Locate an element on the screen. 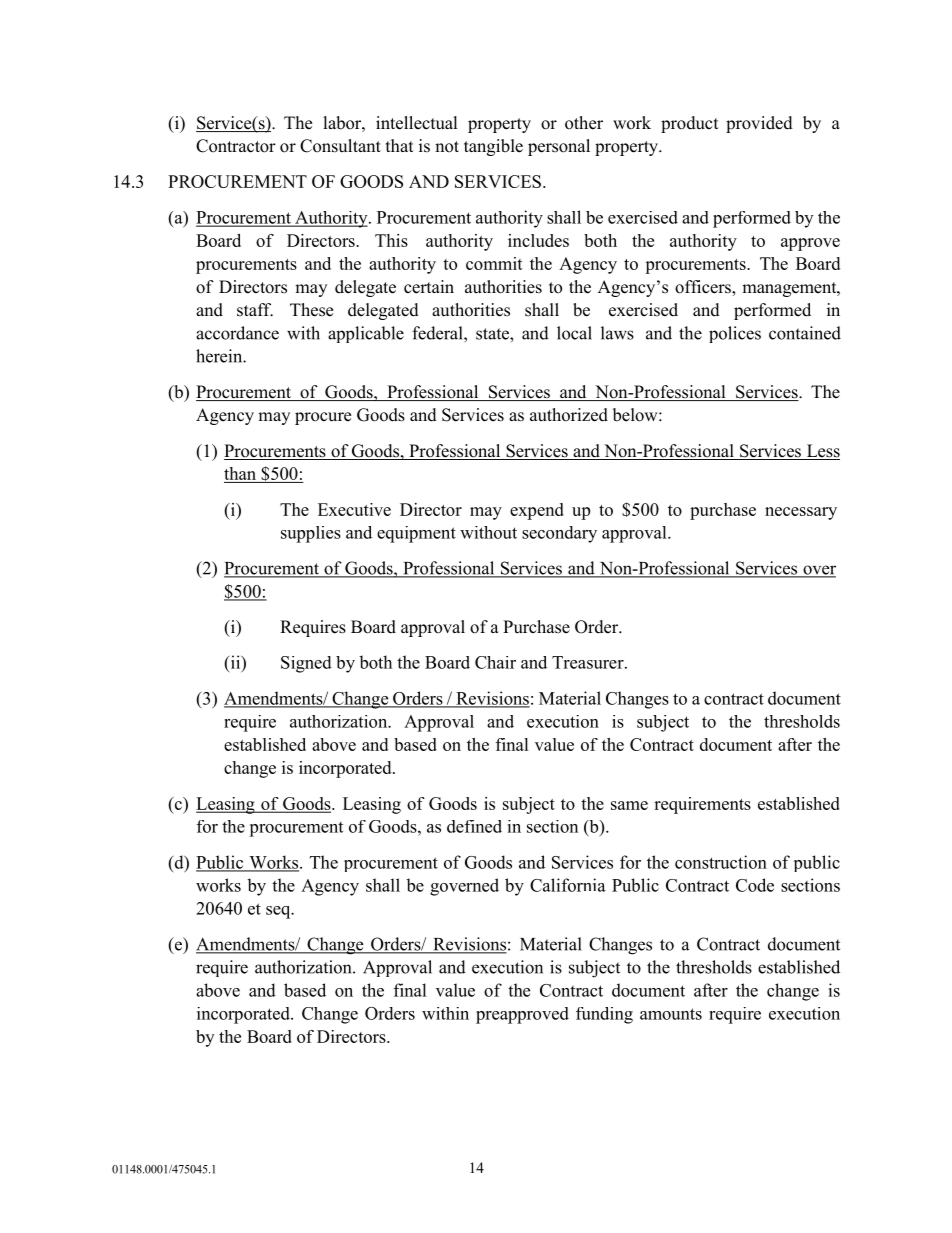  polices is located at coordinates (735, 334).
